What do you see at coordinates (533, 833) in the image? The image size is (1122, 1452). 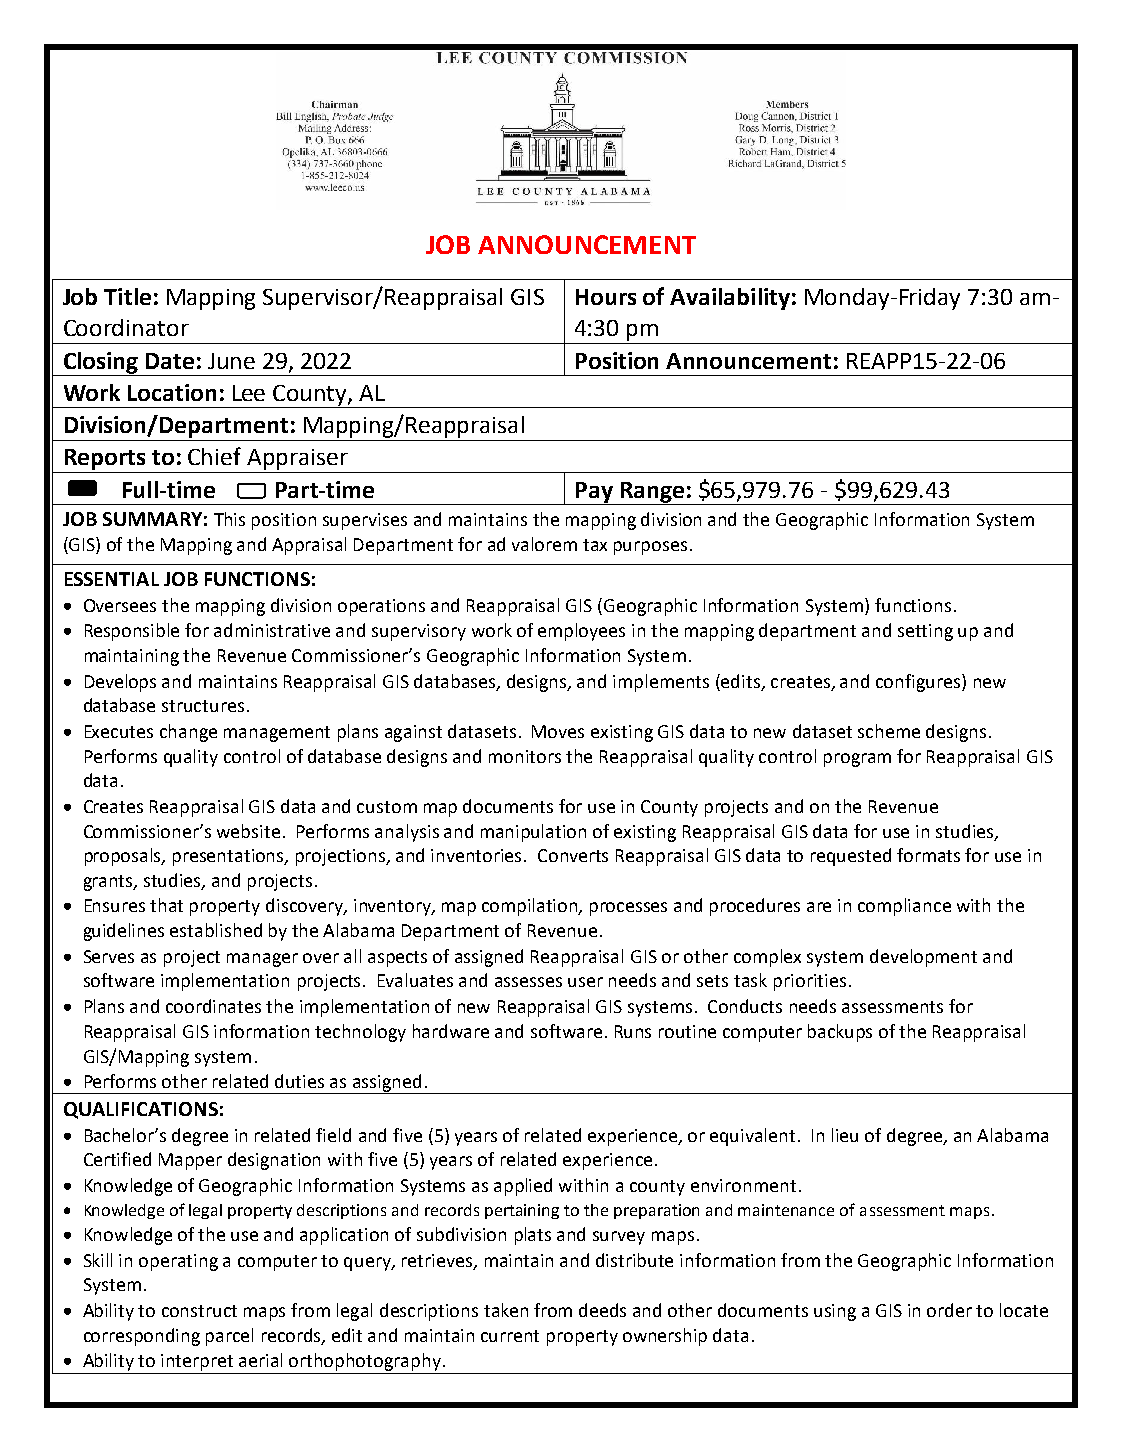 I see `manipulation` at bounding box center [533, 833].
